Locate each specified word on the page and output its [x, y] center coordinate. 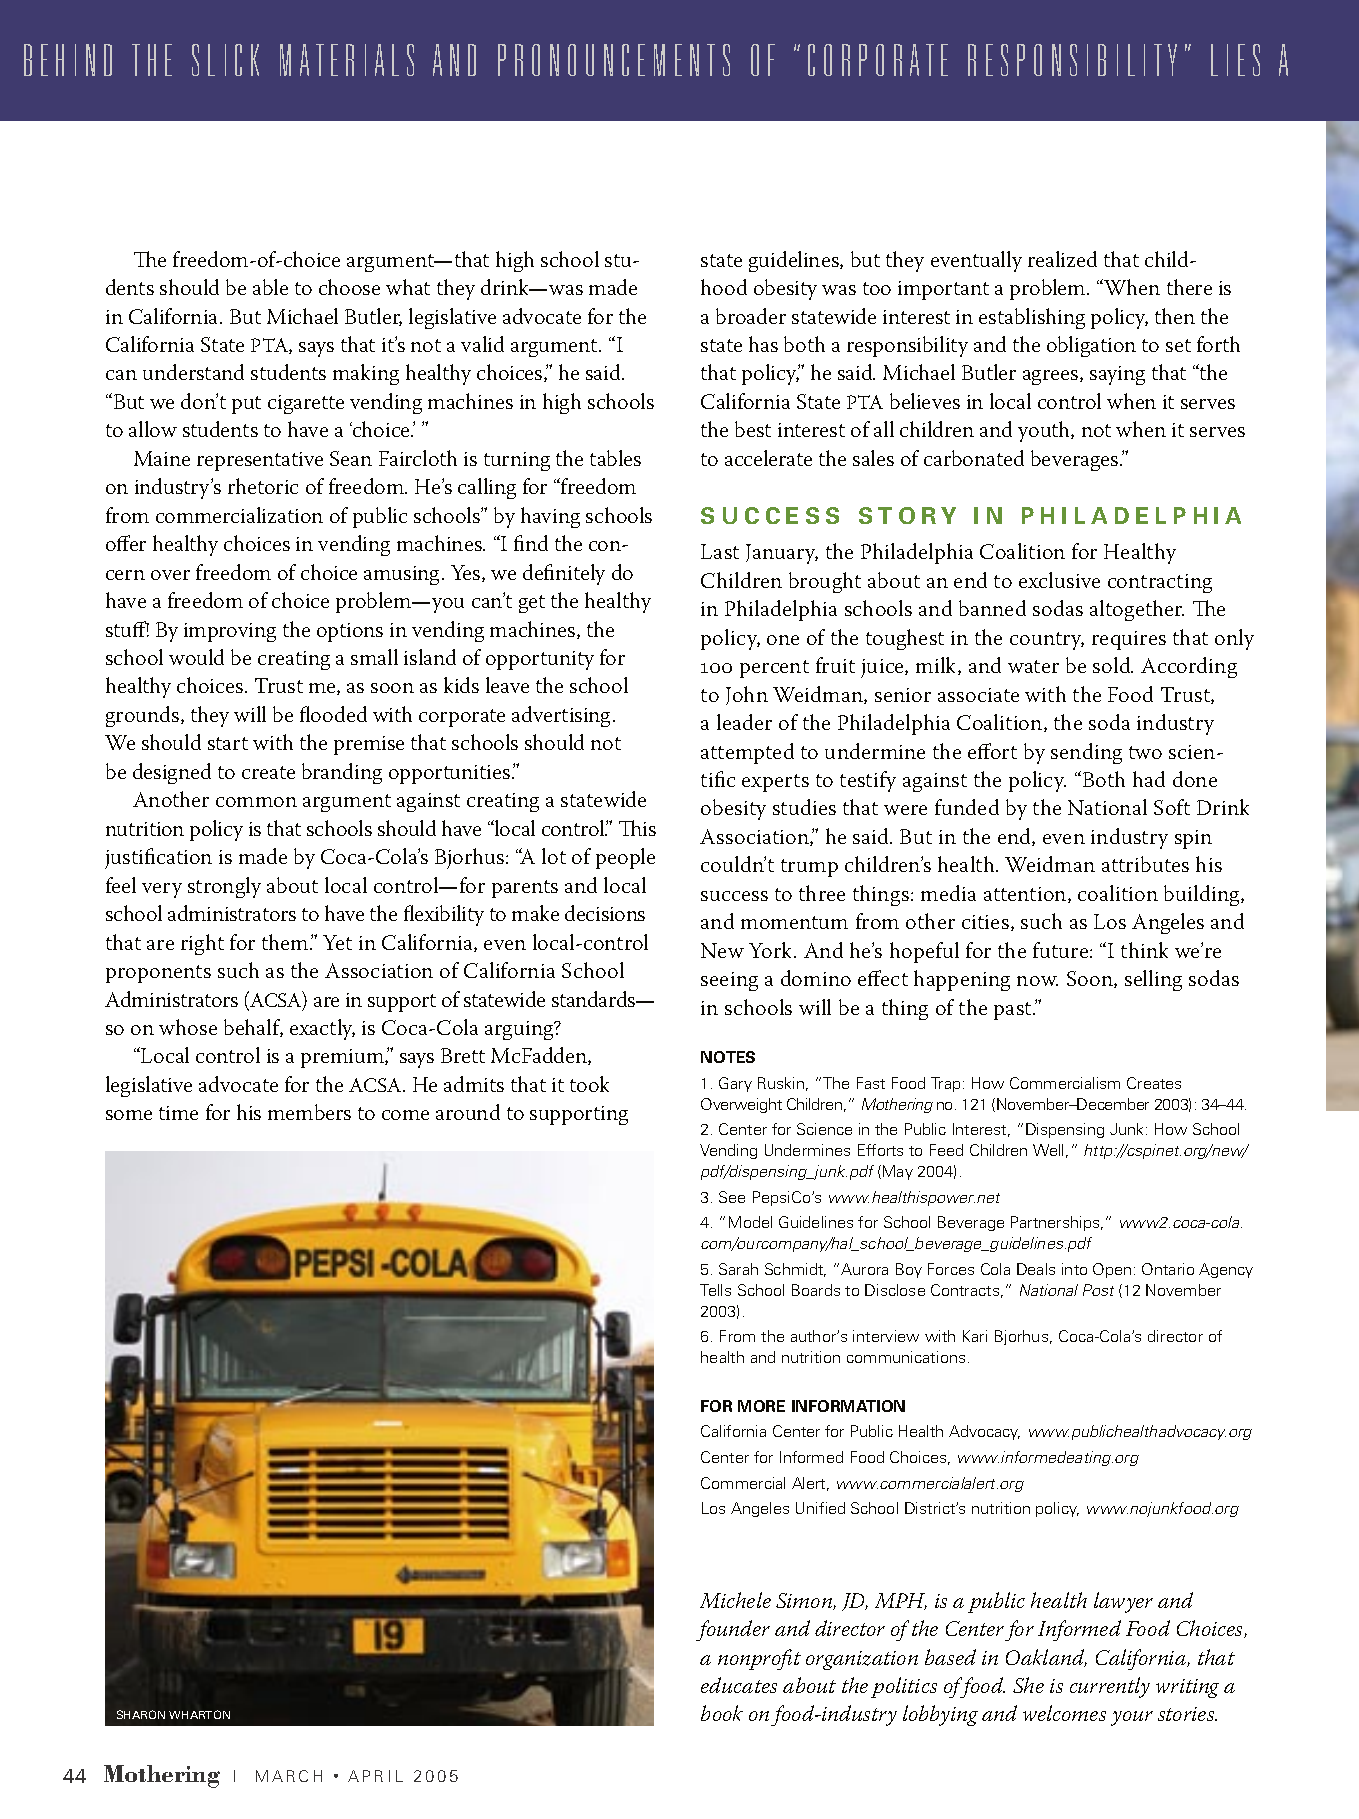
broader [751, 316]
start [228, 743]
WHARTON [199, 1714]
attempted [747, 753]
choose [349, 287]
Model [750, 1222]
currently [1110, 1687]
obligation [1091, 346]
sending [1086, 753]
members [309, 1112]
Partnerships [1056, 1223]
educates [739, 1685]
